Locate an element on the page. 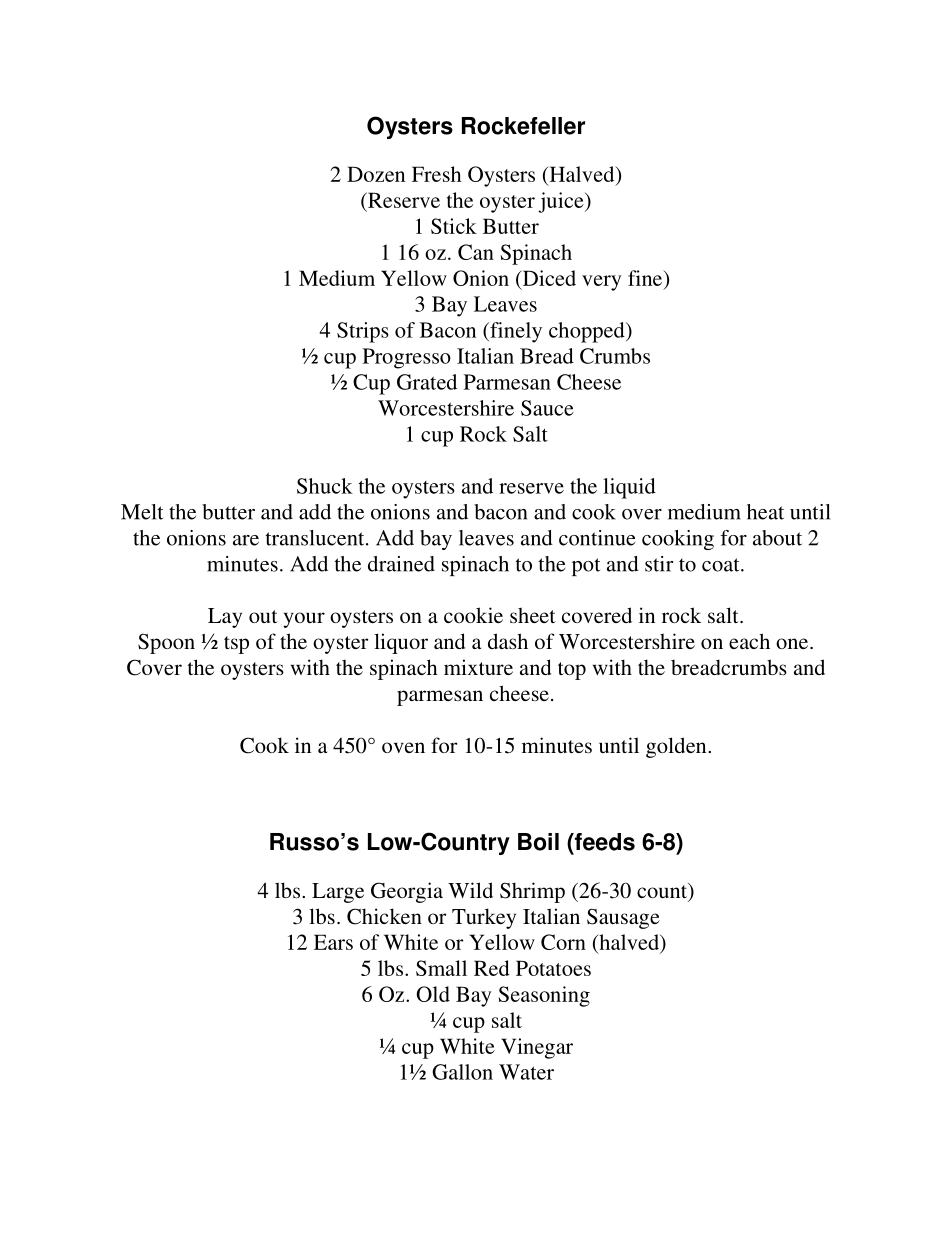 This image has height=1233, width=952. golden is located at coordinates (677, 747).
